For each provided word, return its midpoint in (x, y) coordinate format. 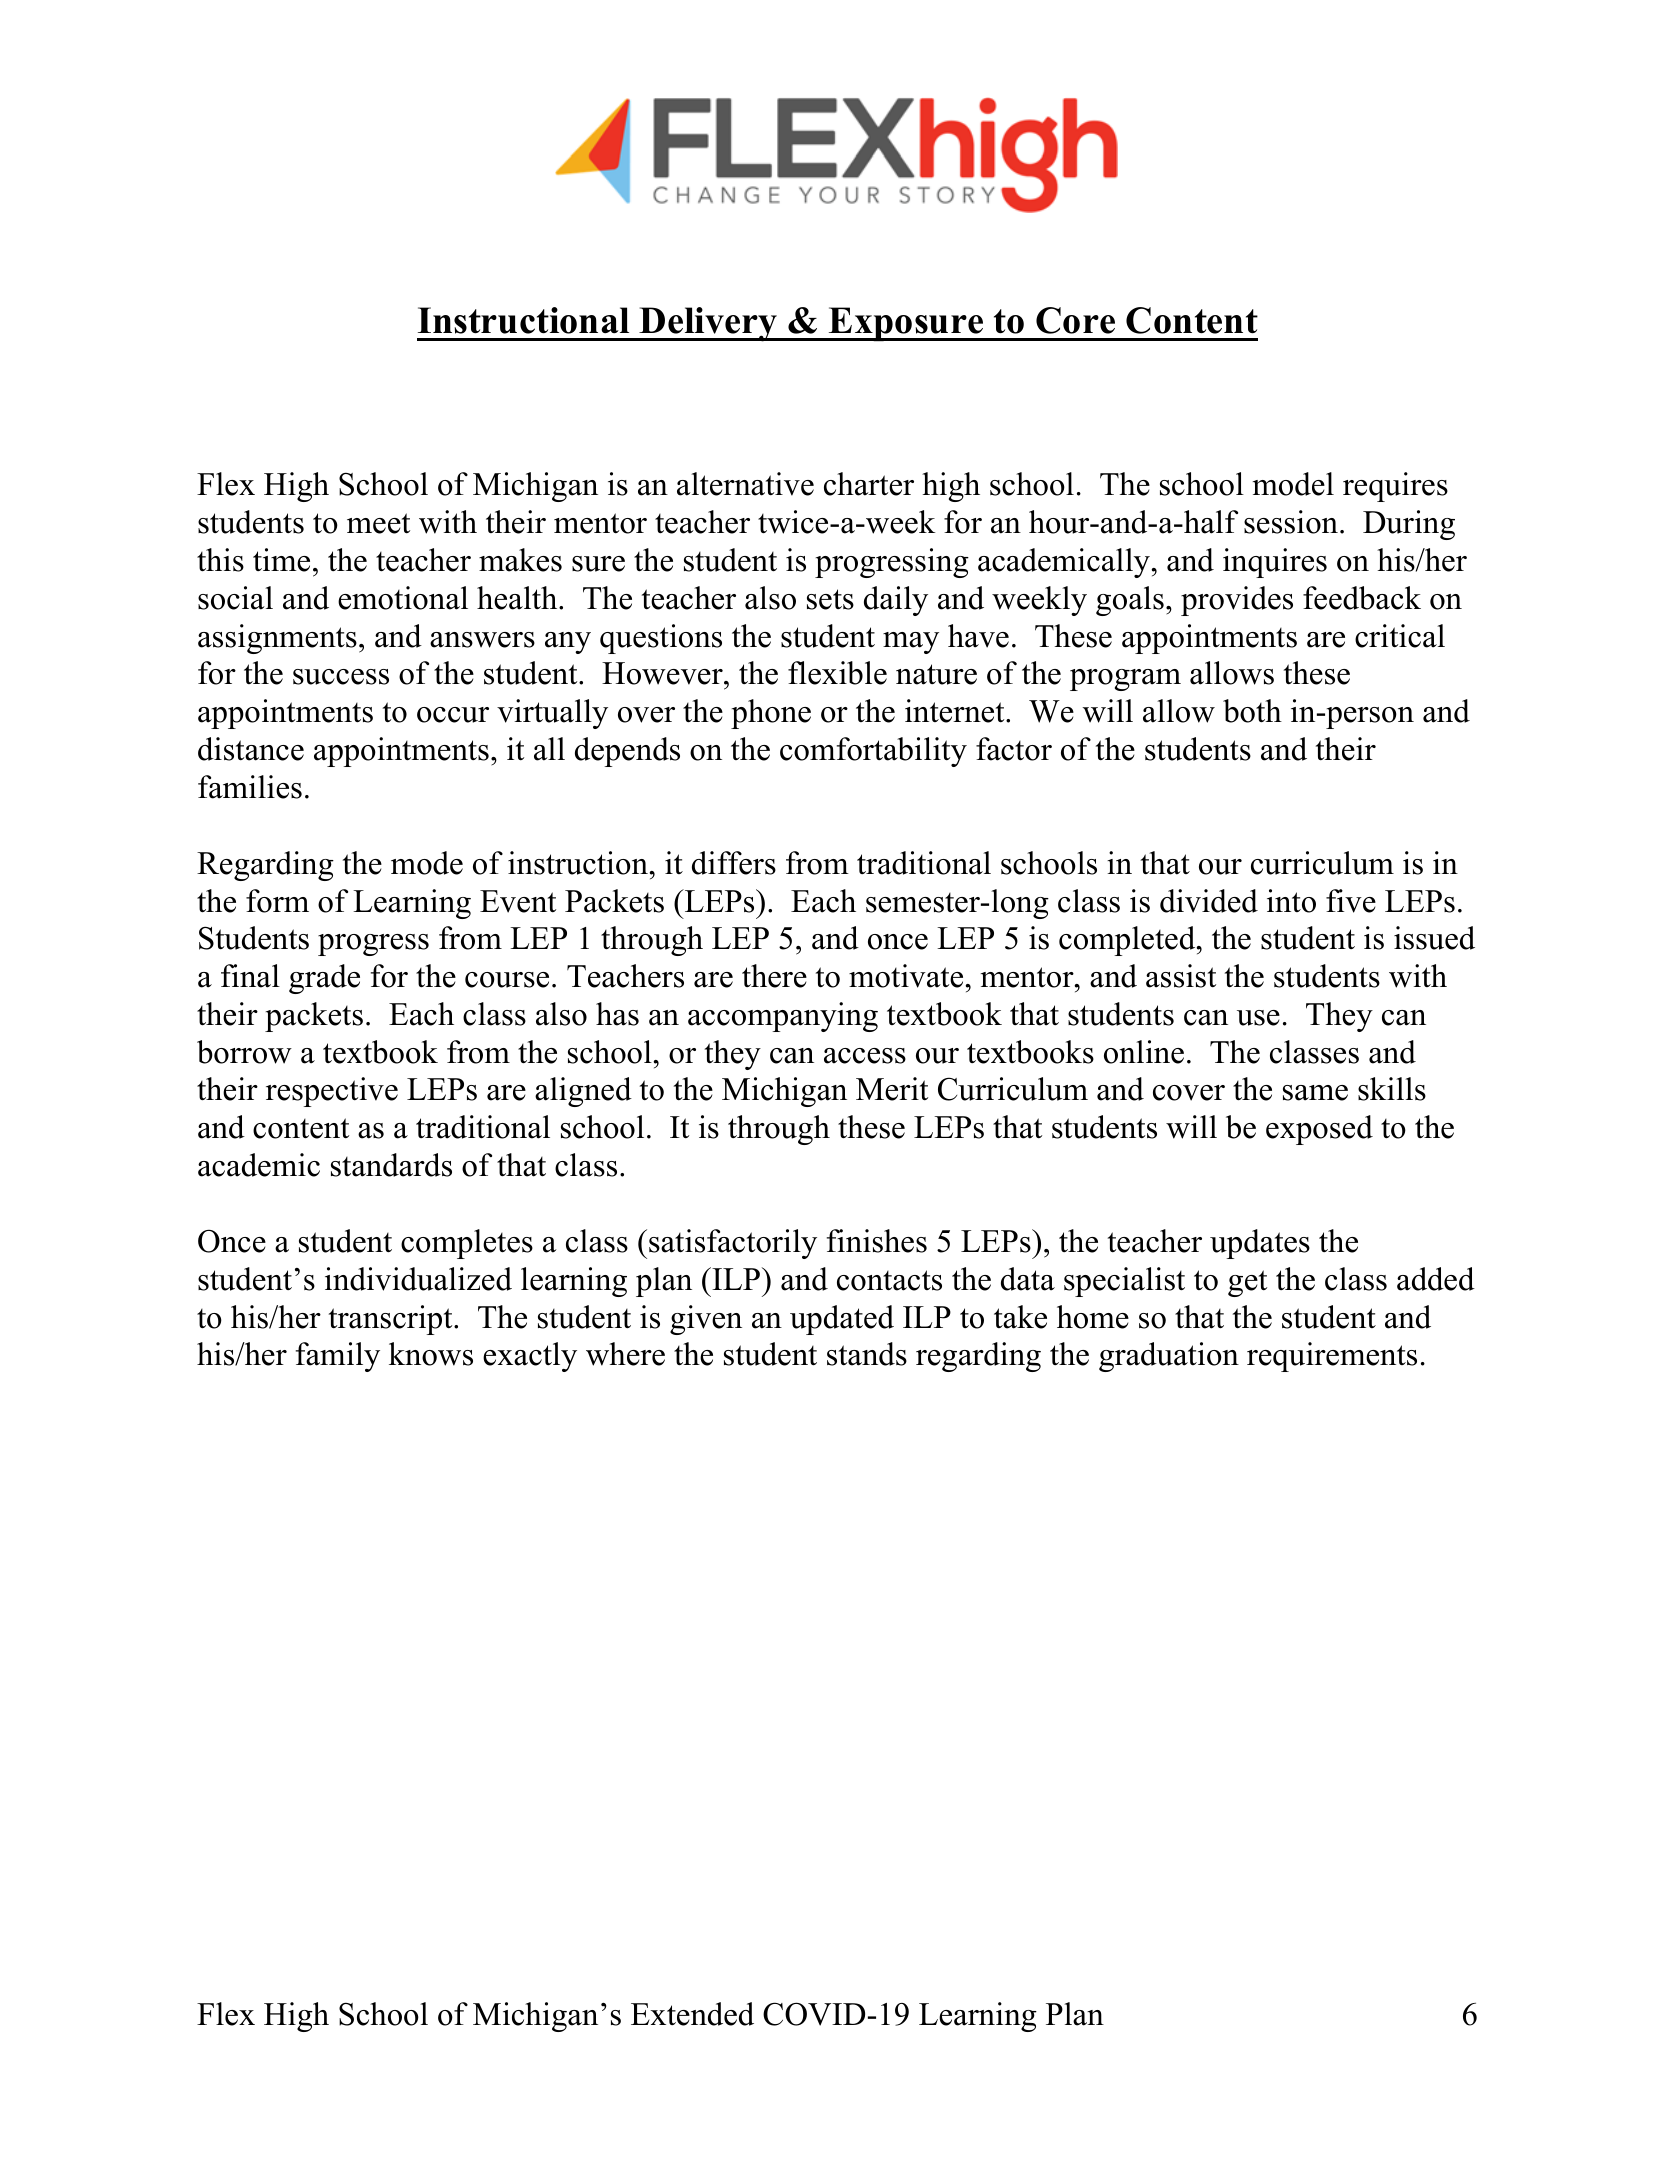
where (625, 1354)
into (1291, 901)
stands (867, 1354)
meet (378, 523)
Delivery (709, 324)
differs (734, 863)
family (338, 1357)
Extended (692, 2014)
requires (1395, 487)
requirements (1332, 1357)
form (277, 901)
